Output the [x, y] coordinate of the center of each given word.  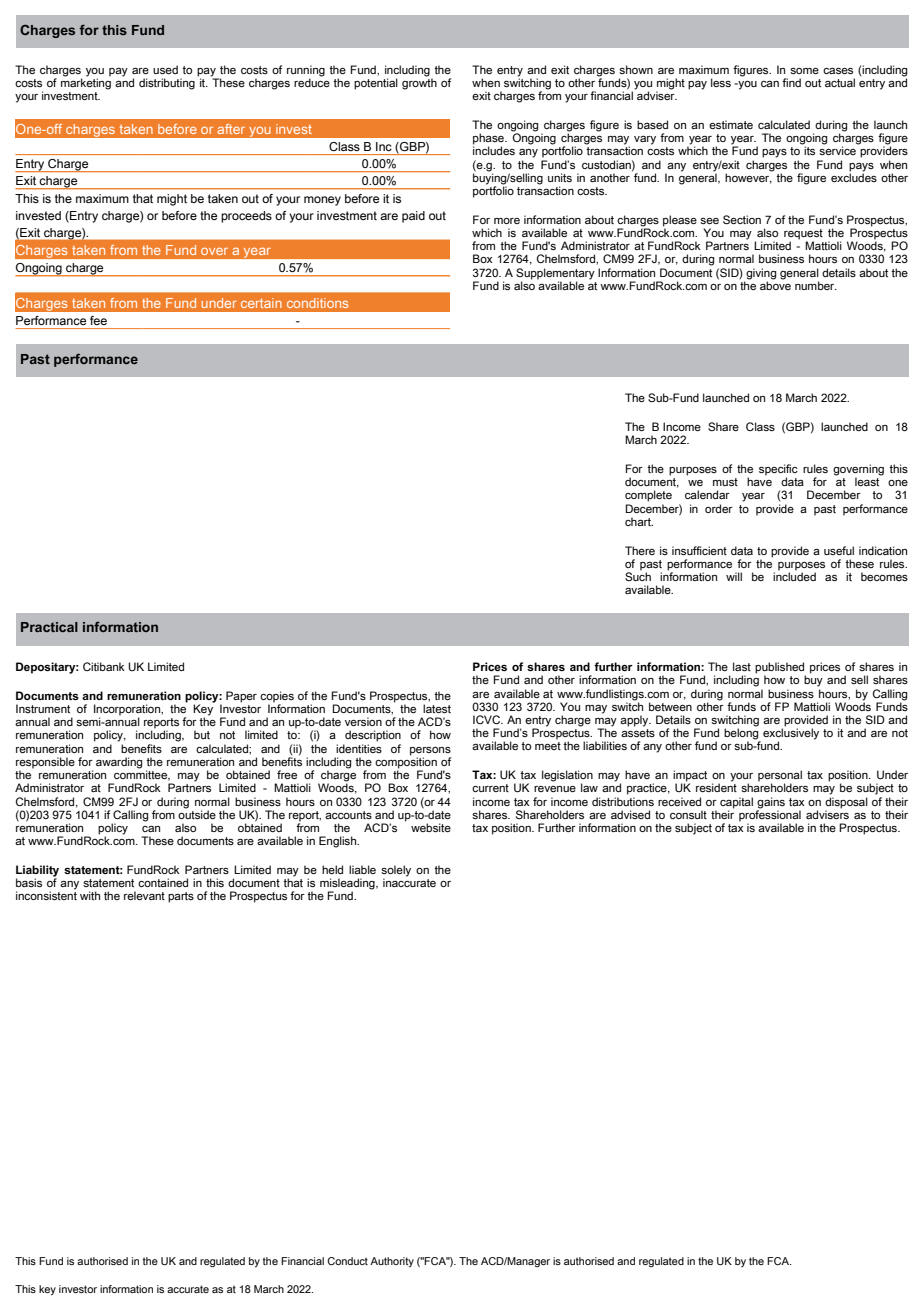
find [791, 82]
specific [778, 471]
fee [98, 320]
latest [437, 708]
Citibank [104, 666]
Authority [392, 1262]
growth [419, 83]
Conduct [347, 1261]
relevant [144, 895]
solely [396, 872]
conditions [317, 303]
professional [770, 816]
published [780, 669]
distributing [167, 84]
